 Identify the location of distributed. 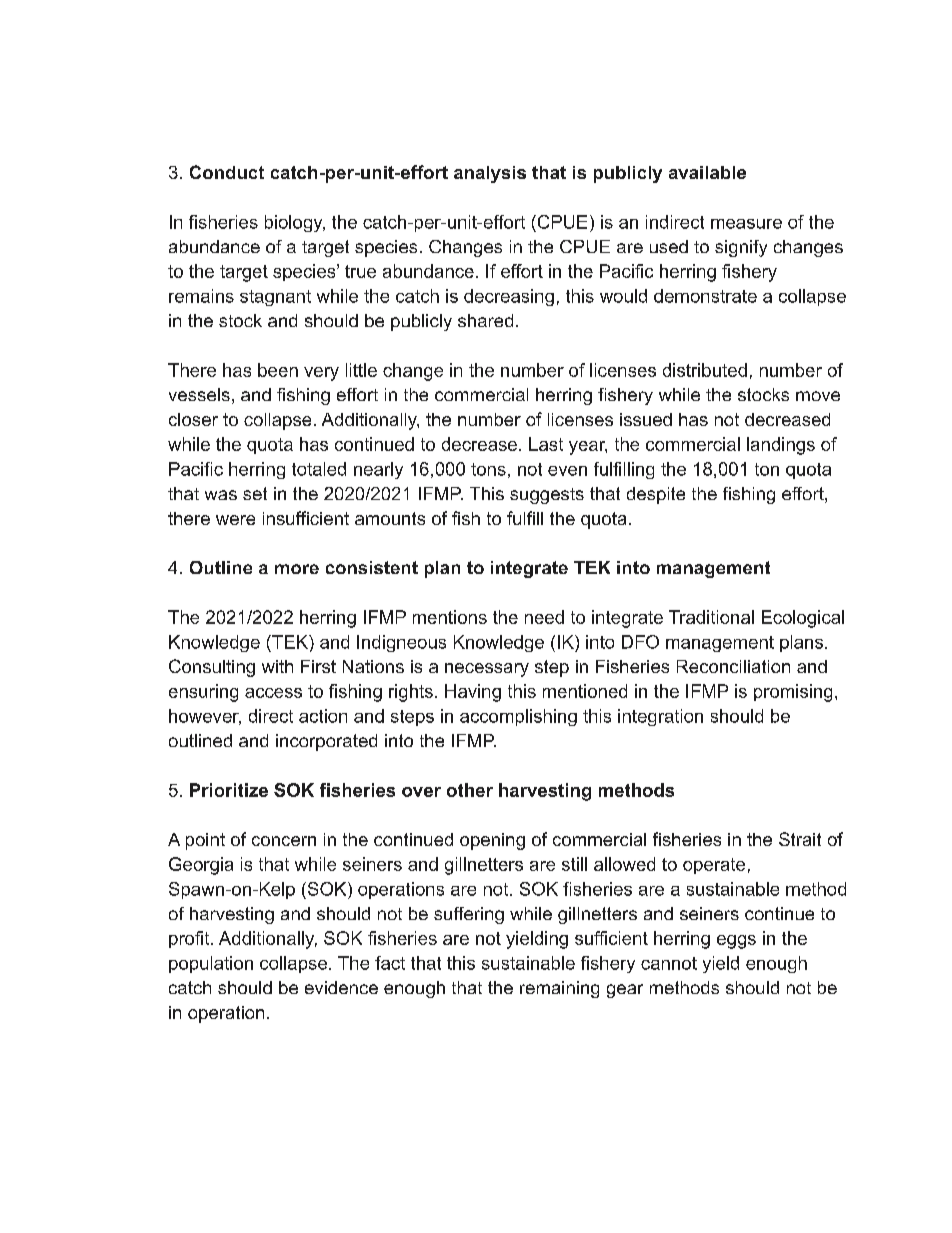
(705, 370).
